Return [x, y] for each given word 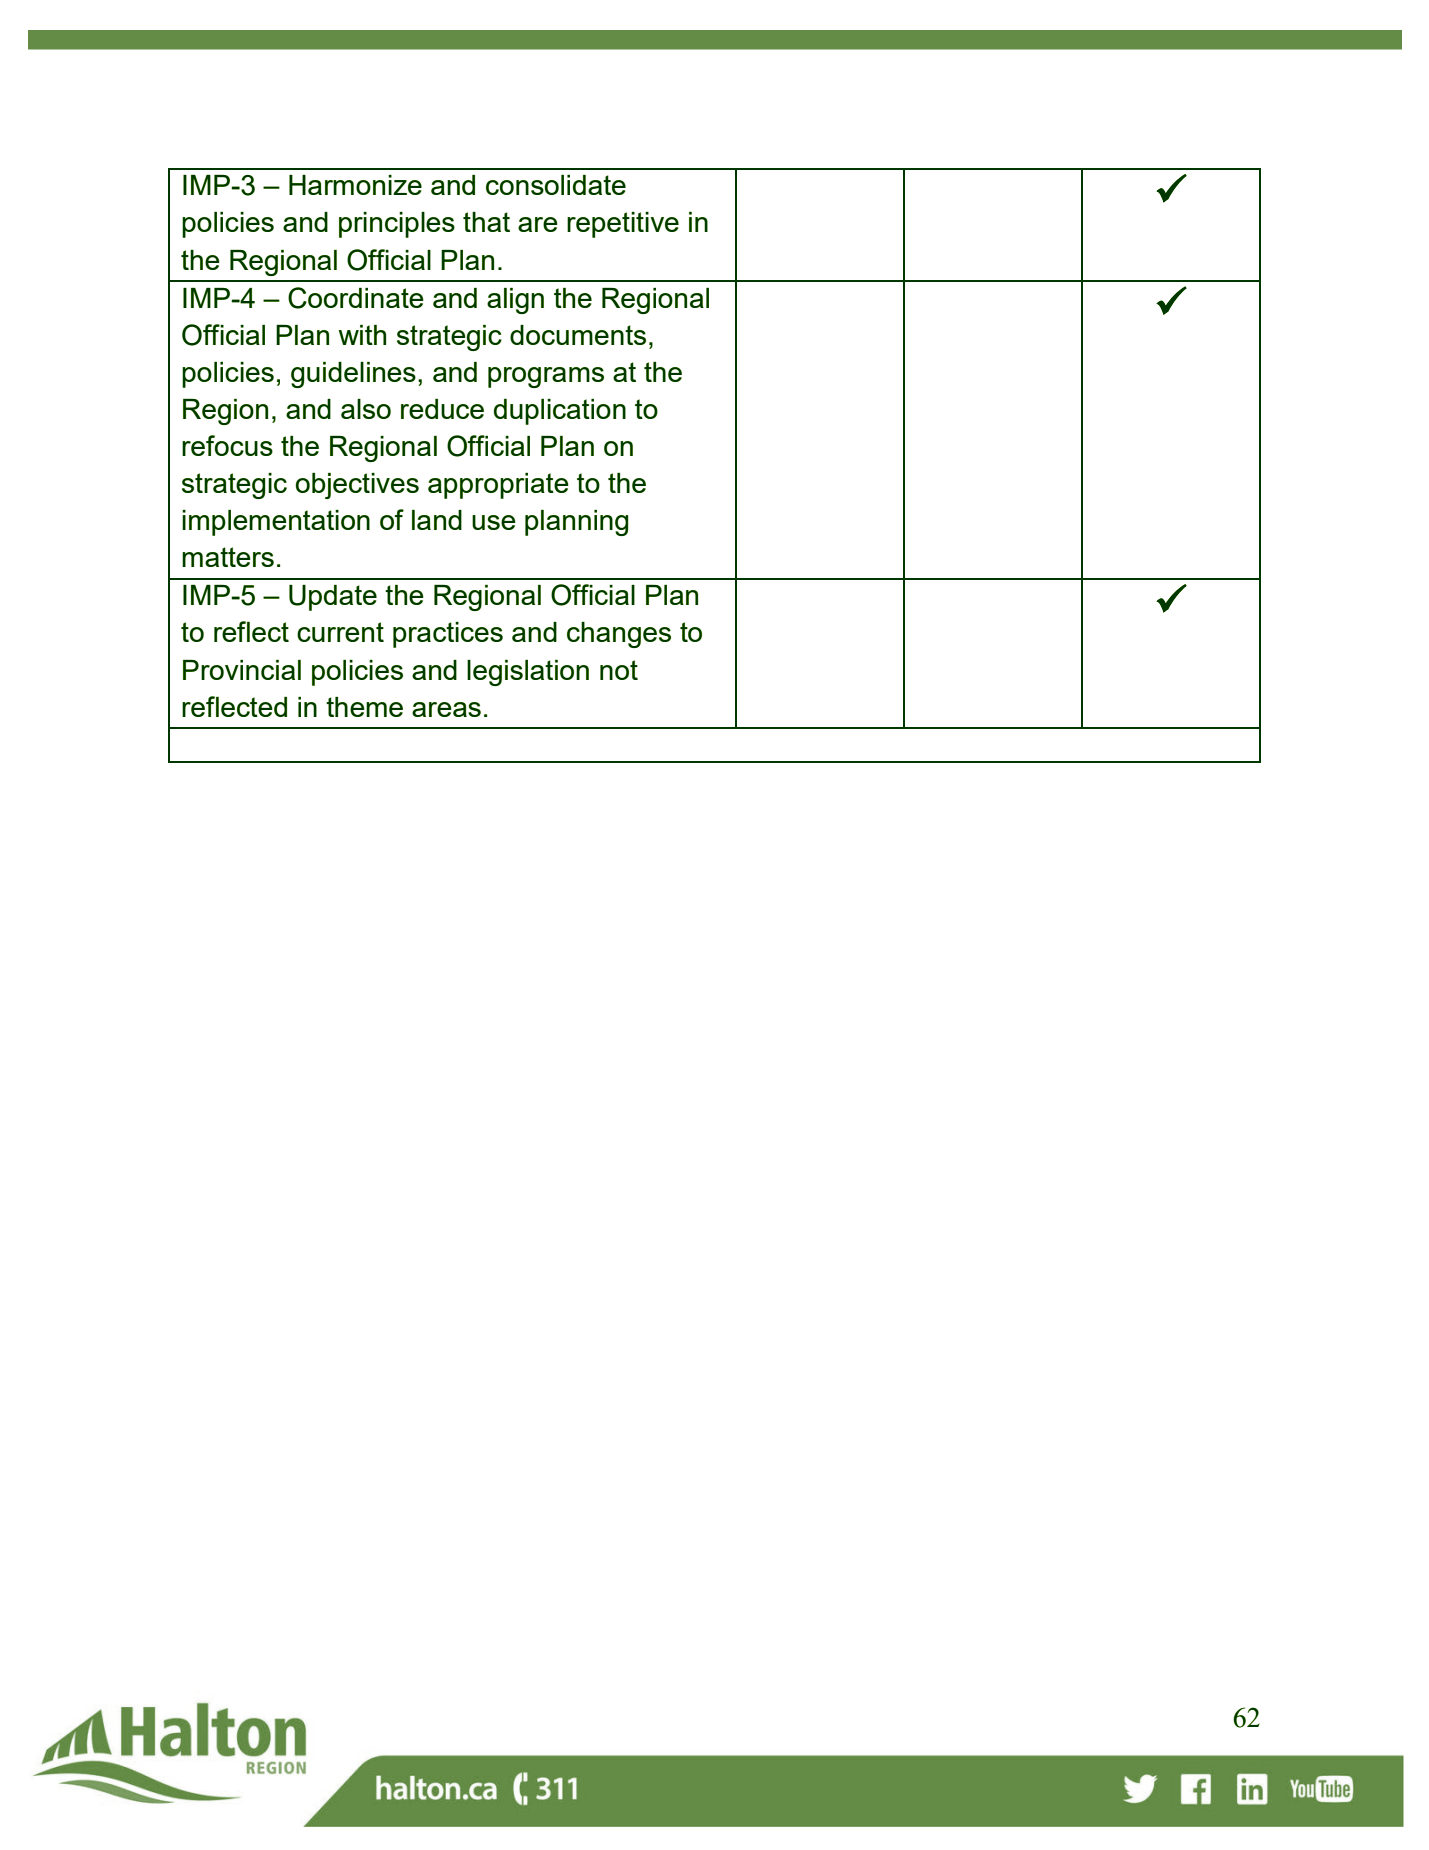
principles [397, 225]
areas [446, 709]
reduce [442, 409]
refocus [227, 445]
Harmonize [355, 185]
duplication [560, 412]
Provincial [242, 670]
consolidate [556, 185]
